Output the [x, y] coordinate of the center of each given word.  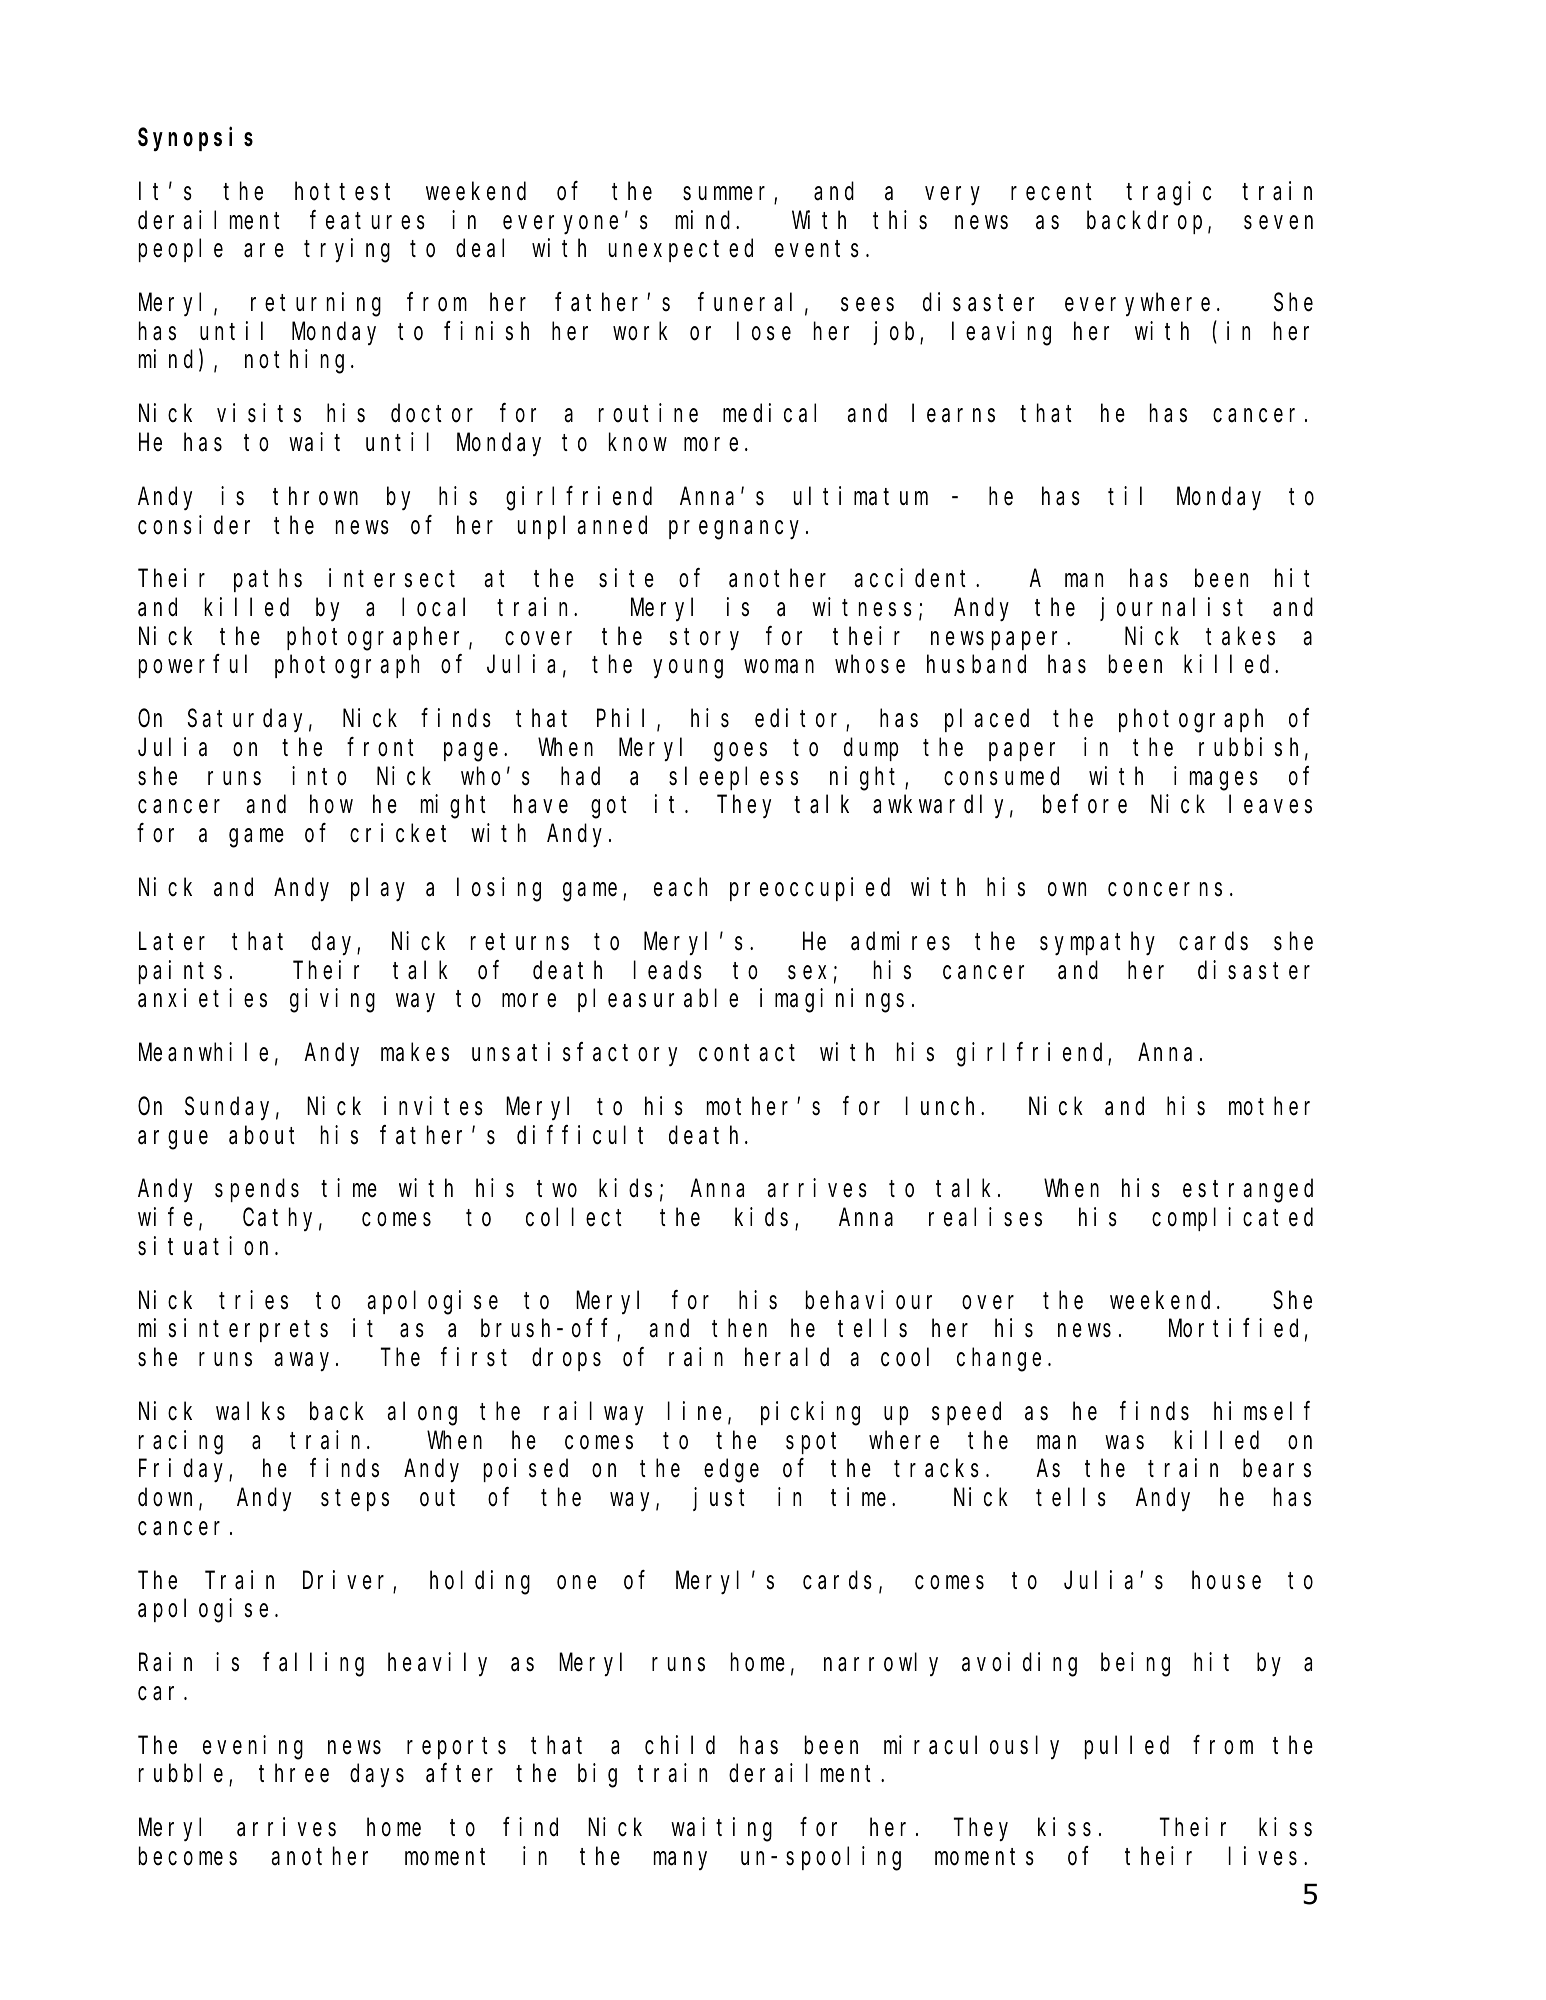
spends [257, 1191]
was [1125, 1443]
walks [250, 1411]
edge [731, 1471]
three [294, 1773]
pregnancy [738, 530]
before [1085, 805]
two [557, 1189]
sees [867, 305]
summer [729, 194]
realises [985, 1217]
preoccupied [810, 889]
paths [268, 581]
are [264, 251]
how [331, 805]
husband [976, 665]
